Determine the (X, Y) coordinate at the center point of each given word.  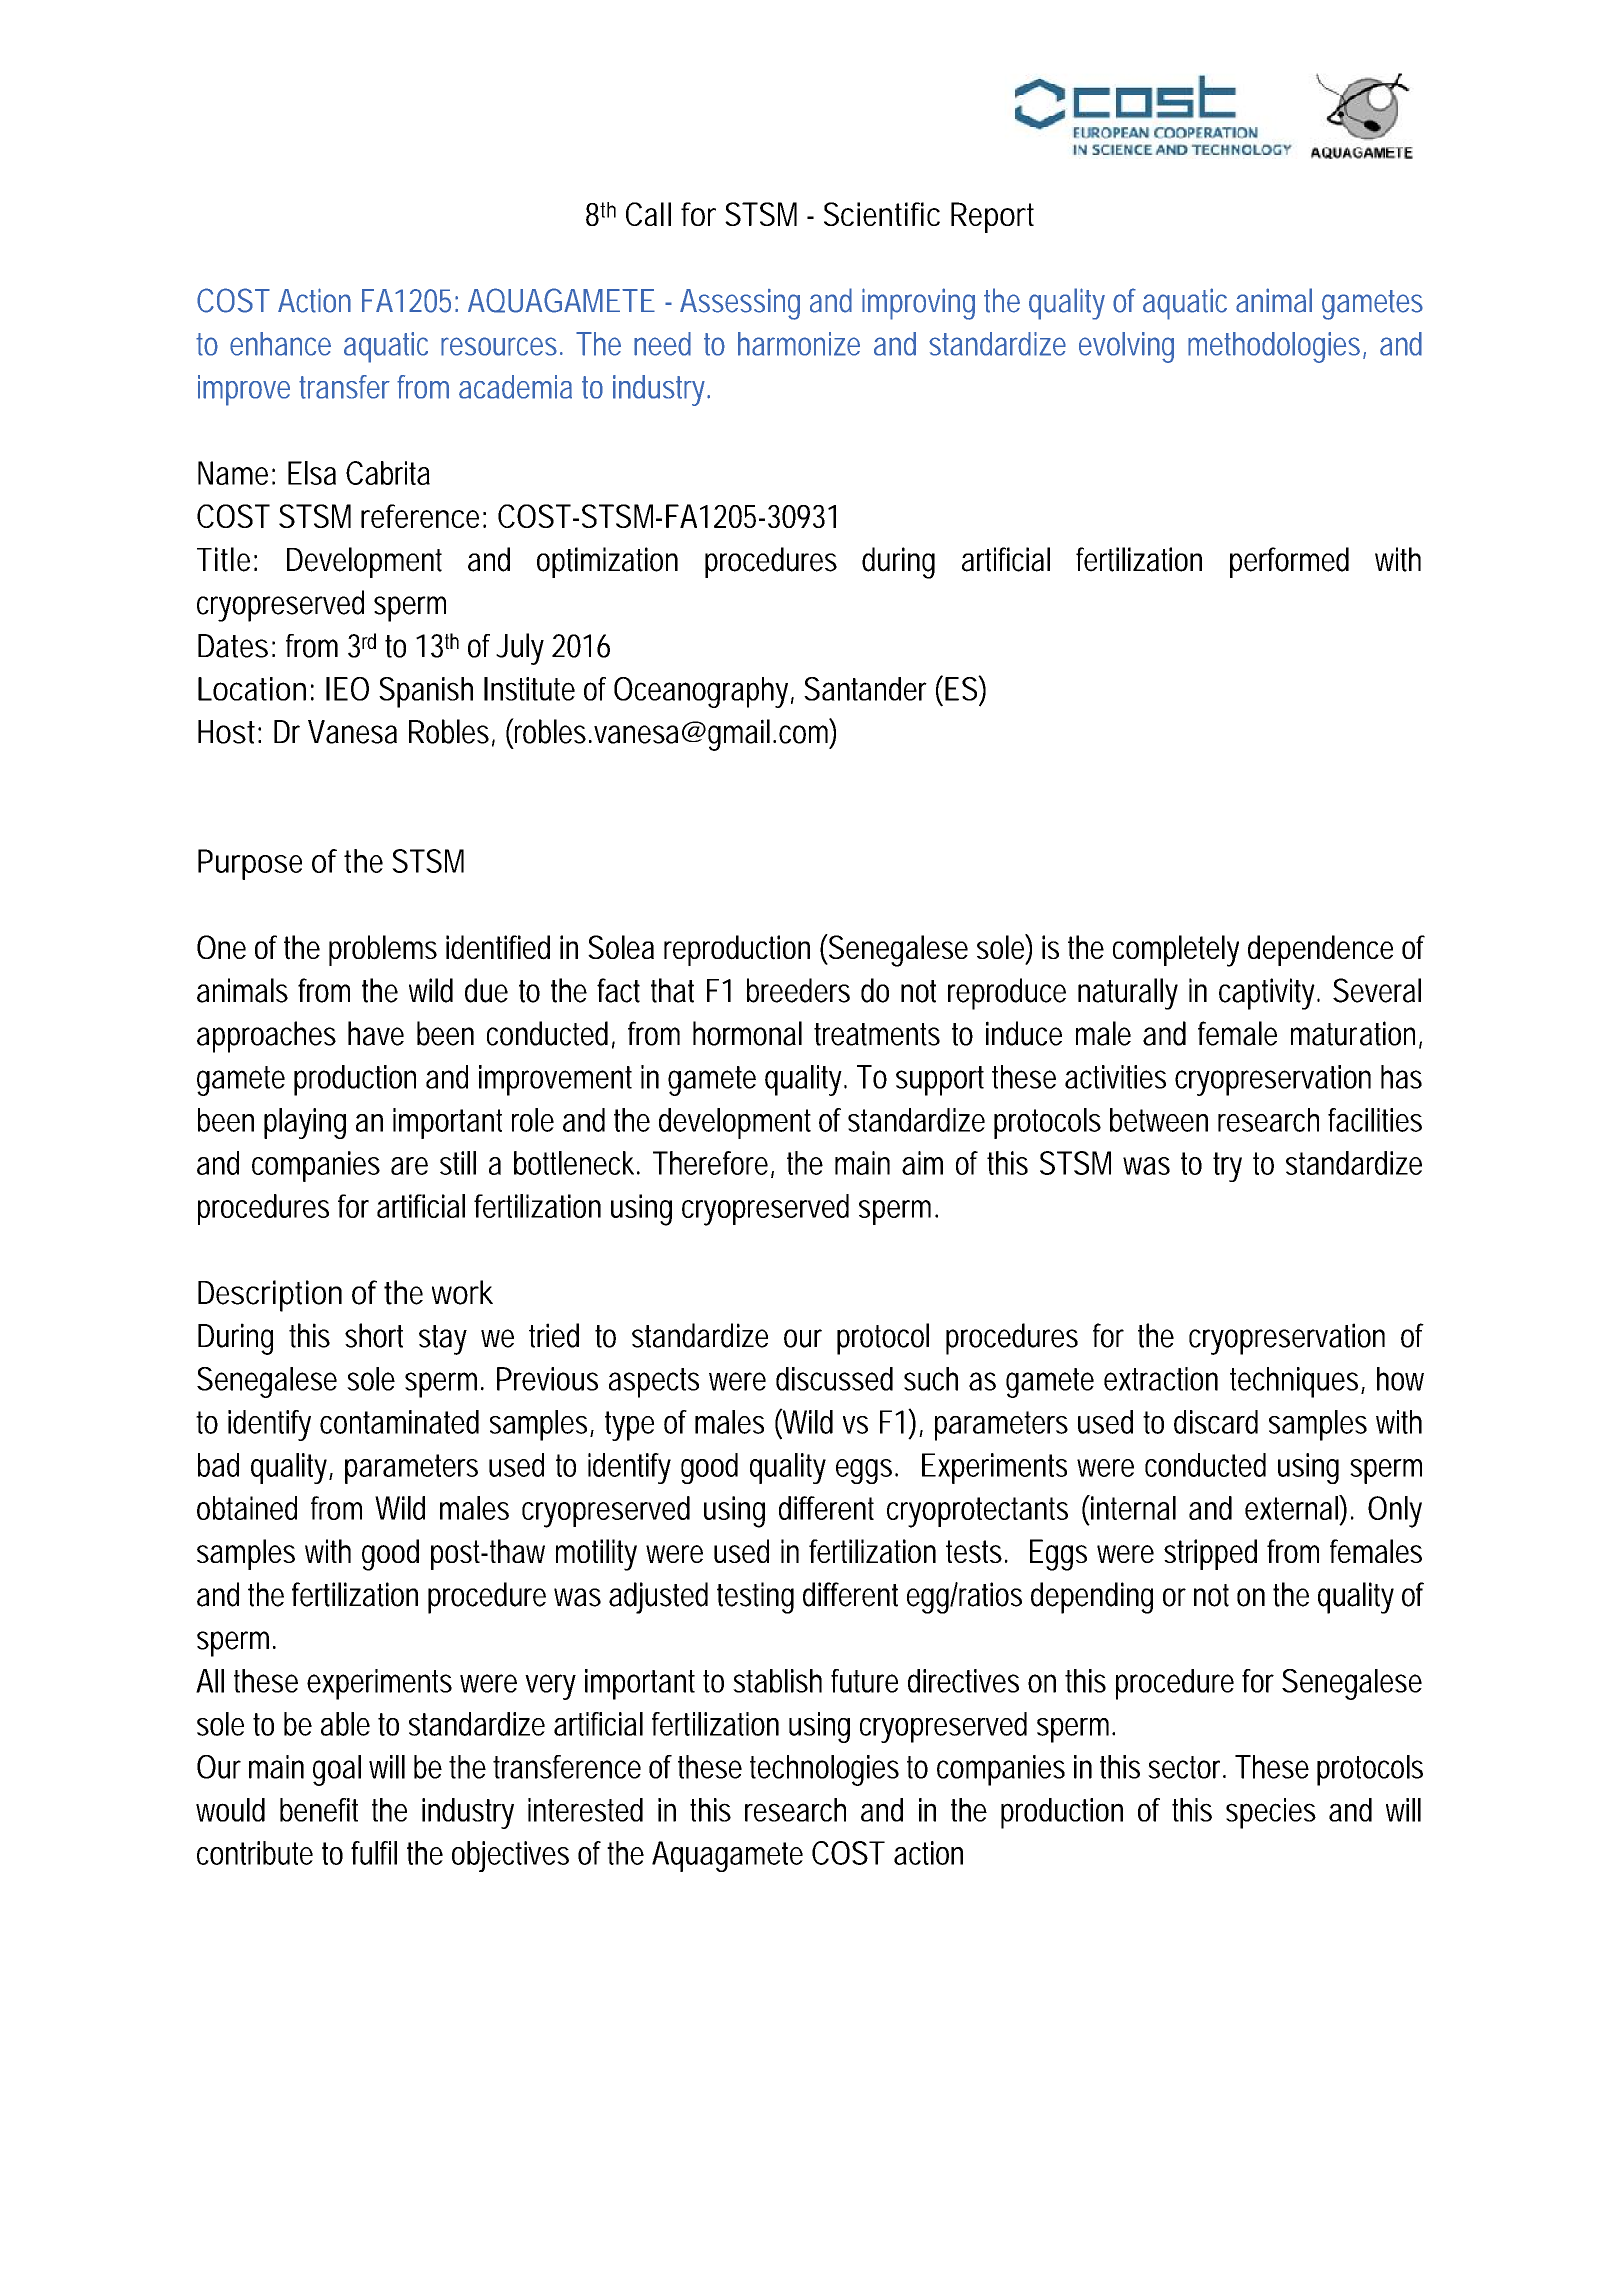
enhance (280, 344)
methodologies (1277, 347)
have (376, 1033)
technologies (824, 1770)
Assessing (740, 304)
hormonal (747, 1033)
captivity (1269, 994)
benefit (319, 1810)
